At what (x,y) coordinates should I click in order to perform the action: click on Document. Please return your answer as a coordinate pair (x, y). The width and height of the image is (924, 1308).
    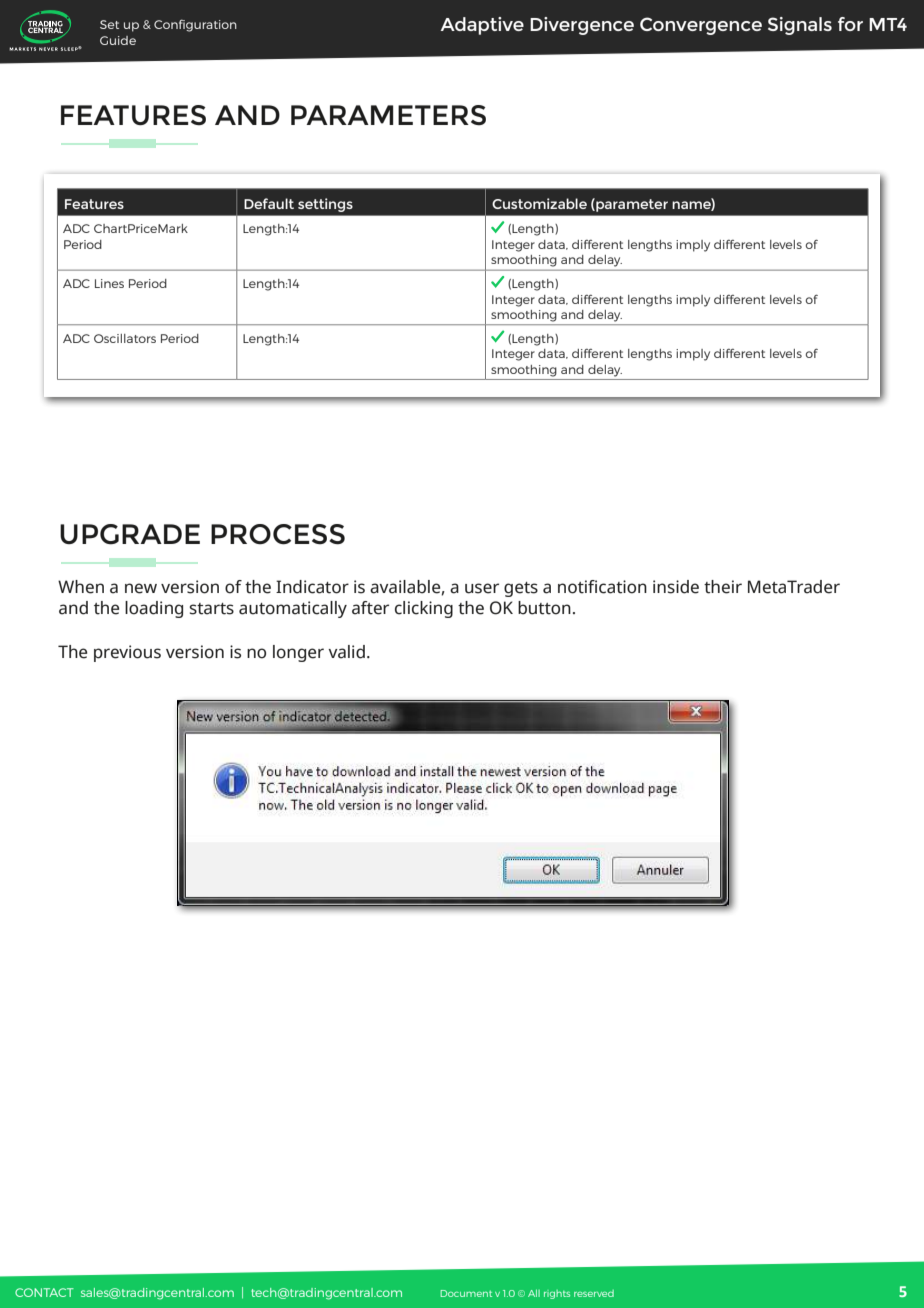
    Looking at the image, I should click on (466, 1293).
